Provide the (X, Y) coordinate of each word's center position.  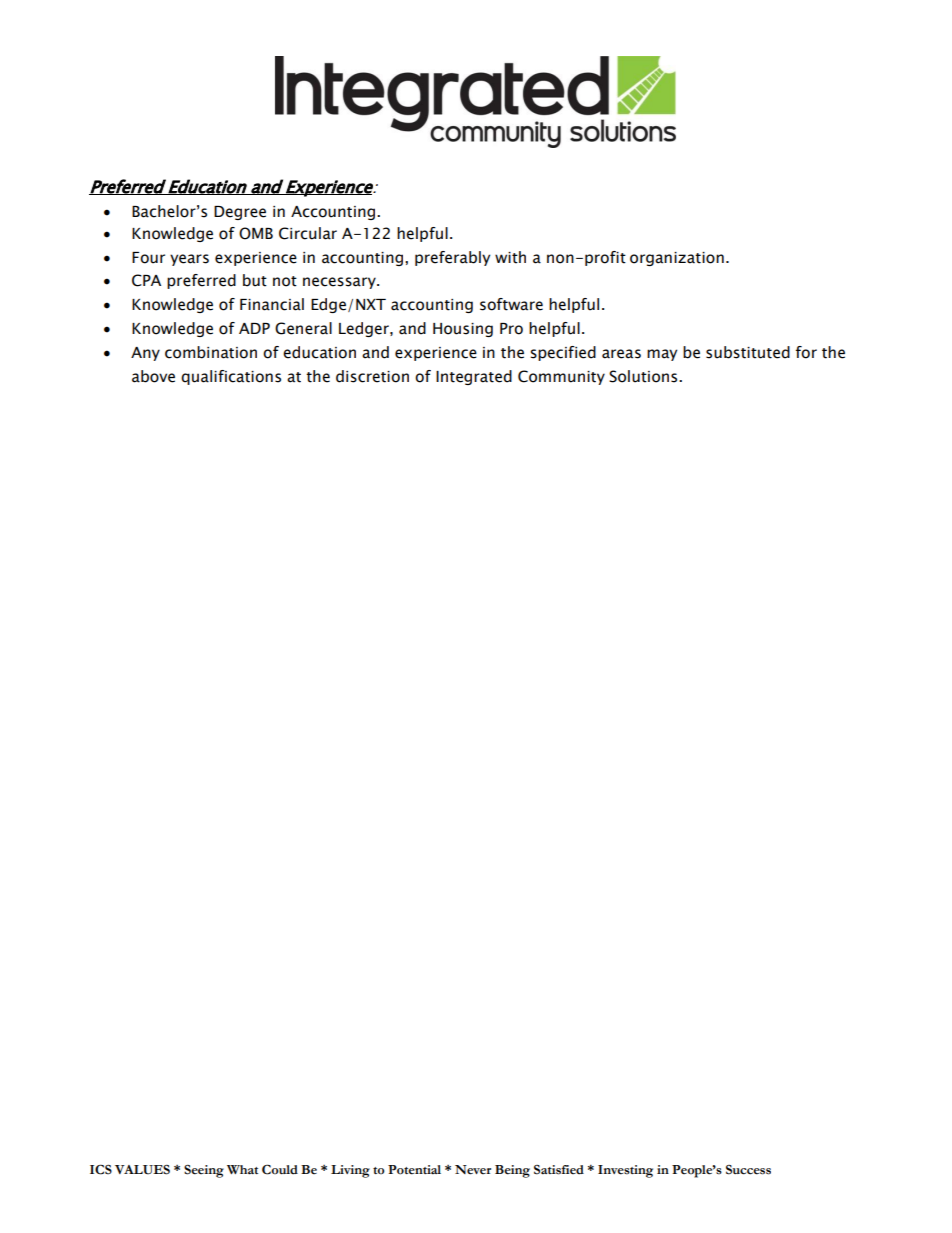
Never (473, 1170)
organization (677, 259)
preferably (452, 258)
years (189, 260)
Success (748, 1170)
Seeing (204, 1171)
